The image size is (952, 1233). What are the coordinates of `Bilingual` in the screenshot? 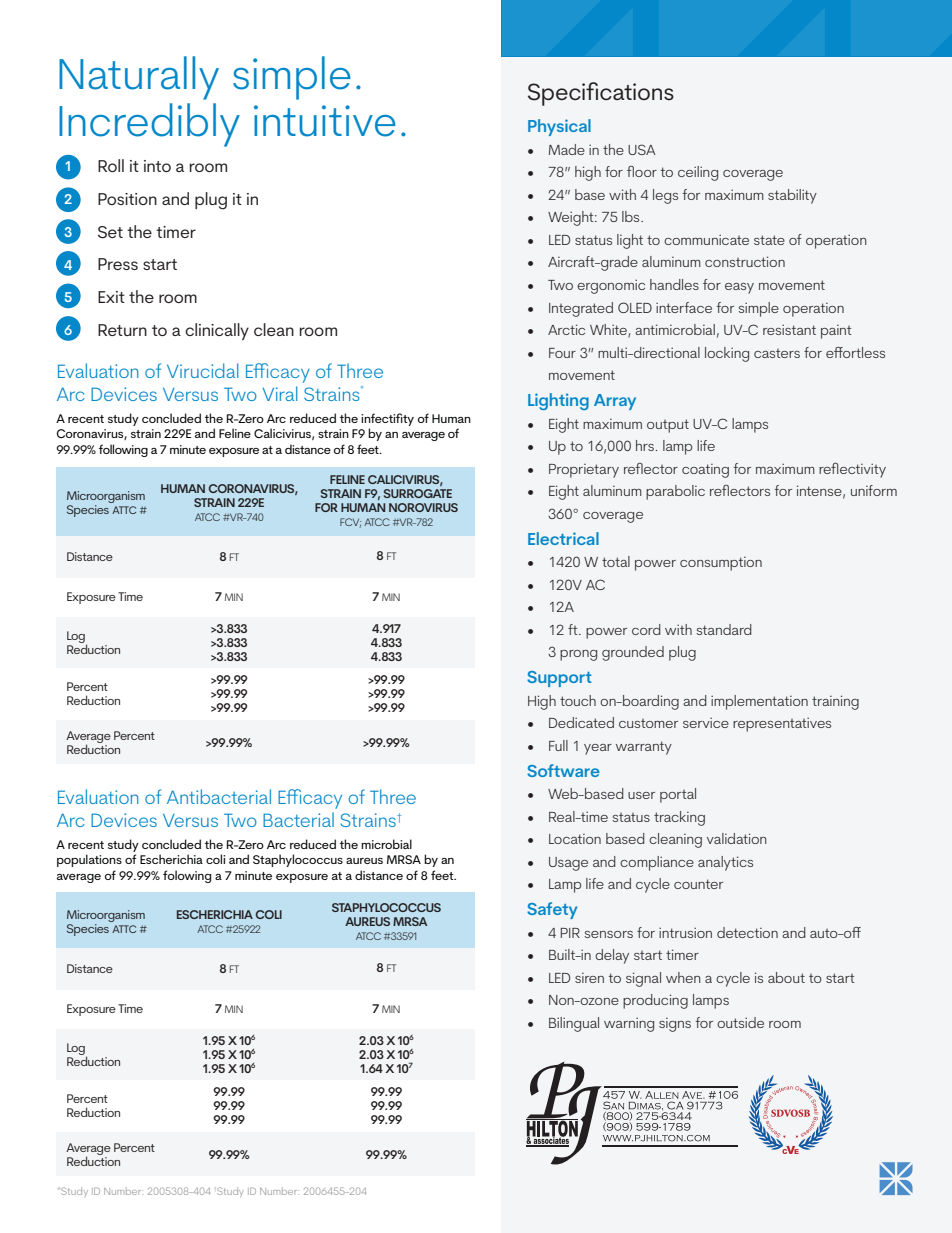 It's located at (574, 1024).
